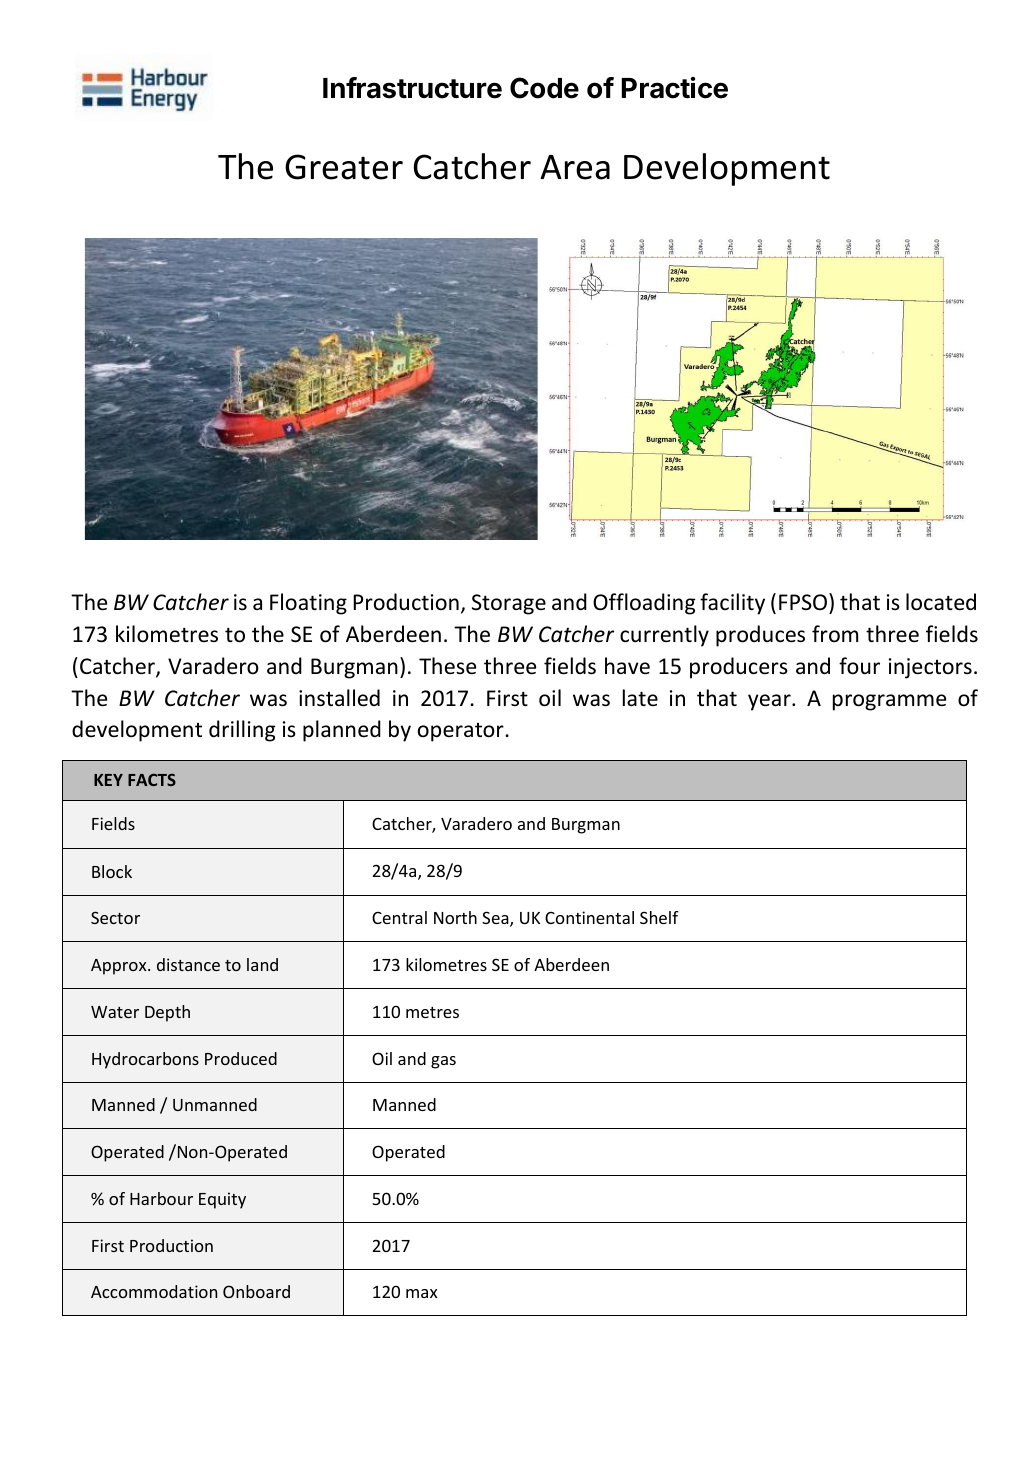 The image size is (1031, 1458). I want to click on Greater, so click(344, 167).
